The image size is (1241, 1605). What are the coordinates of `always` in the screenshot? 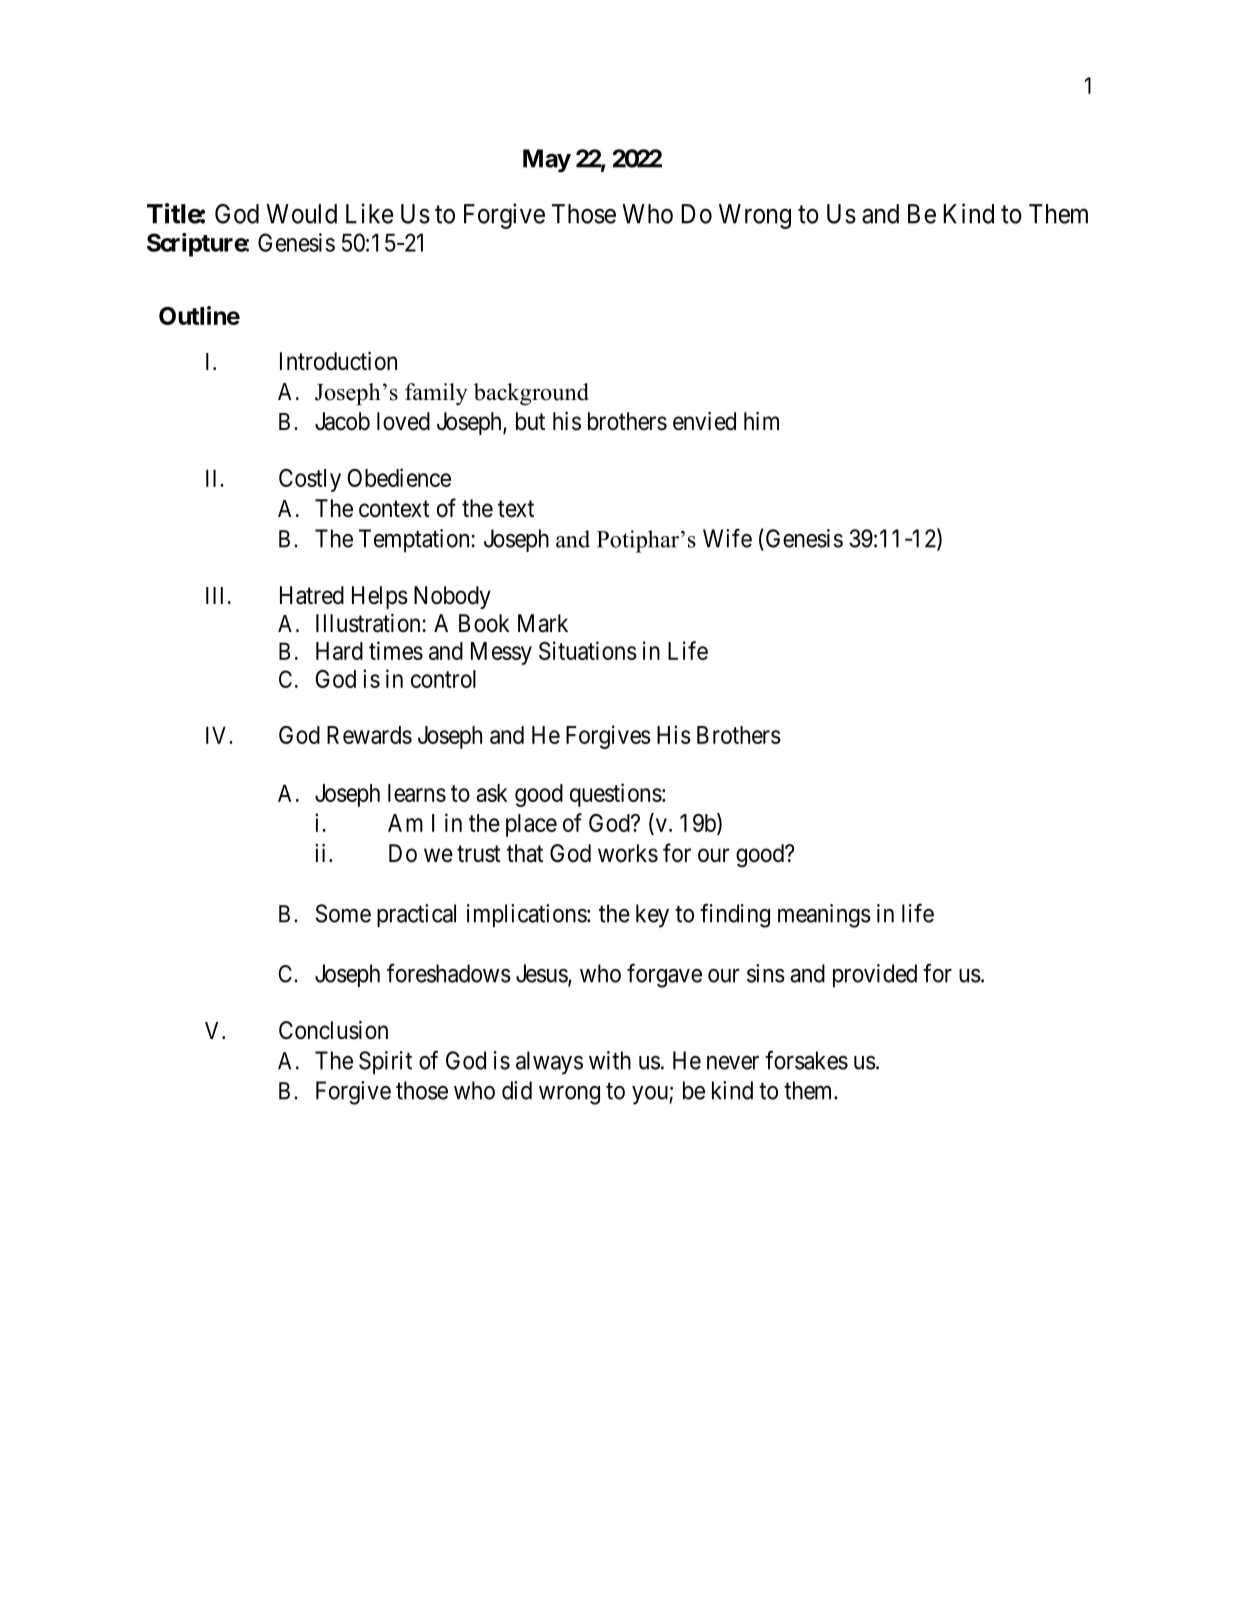 It's located at (549, 1063).
